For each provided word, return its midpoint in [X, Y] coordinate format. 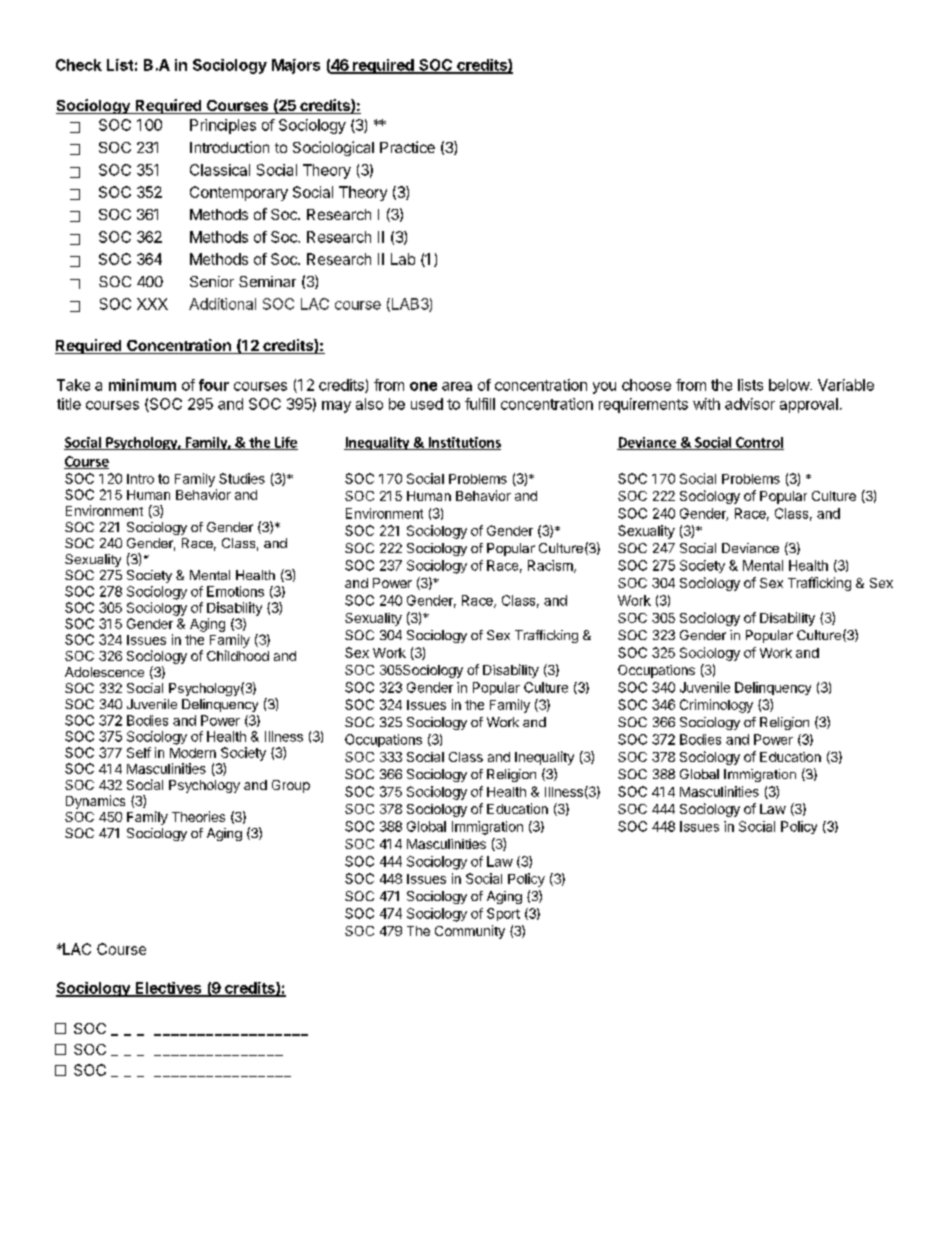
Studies [242, 478]
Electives [168, 989]
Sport [503, 914]
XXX [152, 304]
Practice [407, 147]
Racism [551, 566]
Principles [223, 126]
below [790, 385]
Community [470, 932]
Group [291, 786]
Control [759, 443]
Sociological [333, 148]
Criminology [716, 706]
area [457, 386]
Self [139, 752]
